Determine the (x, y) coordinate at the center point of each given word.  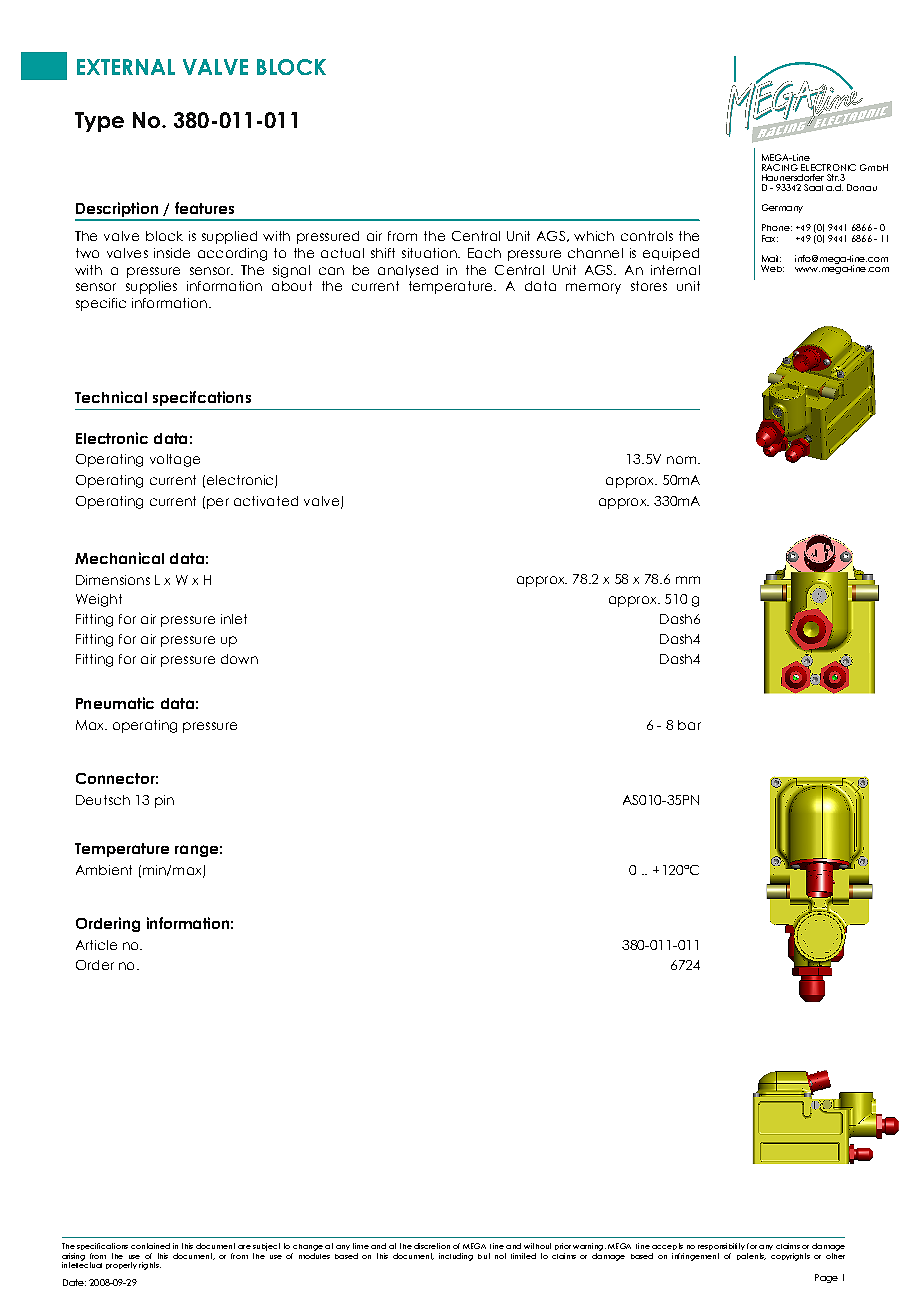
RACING (780, 167)
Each (484, 253)
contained (150, 1246)
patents (751, 1256)
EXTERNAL (126, 67)
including (456, 1257)
